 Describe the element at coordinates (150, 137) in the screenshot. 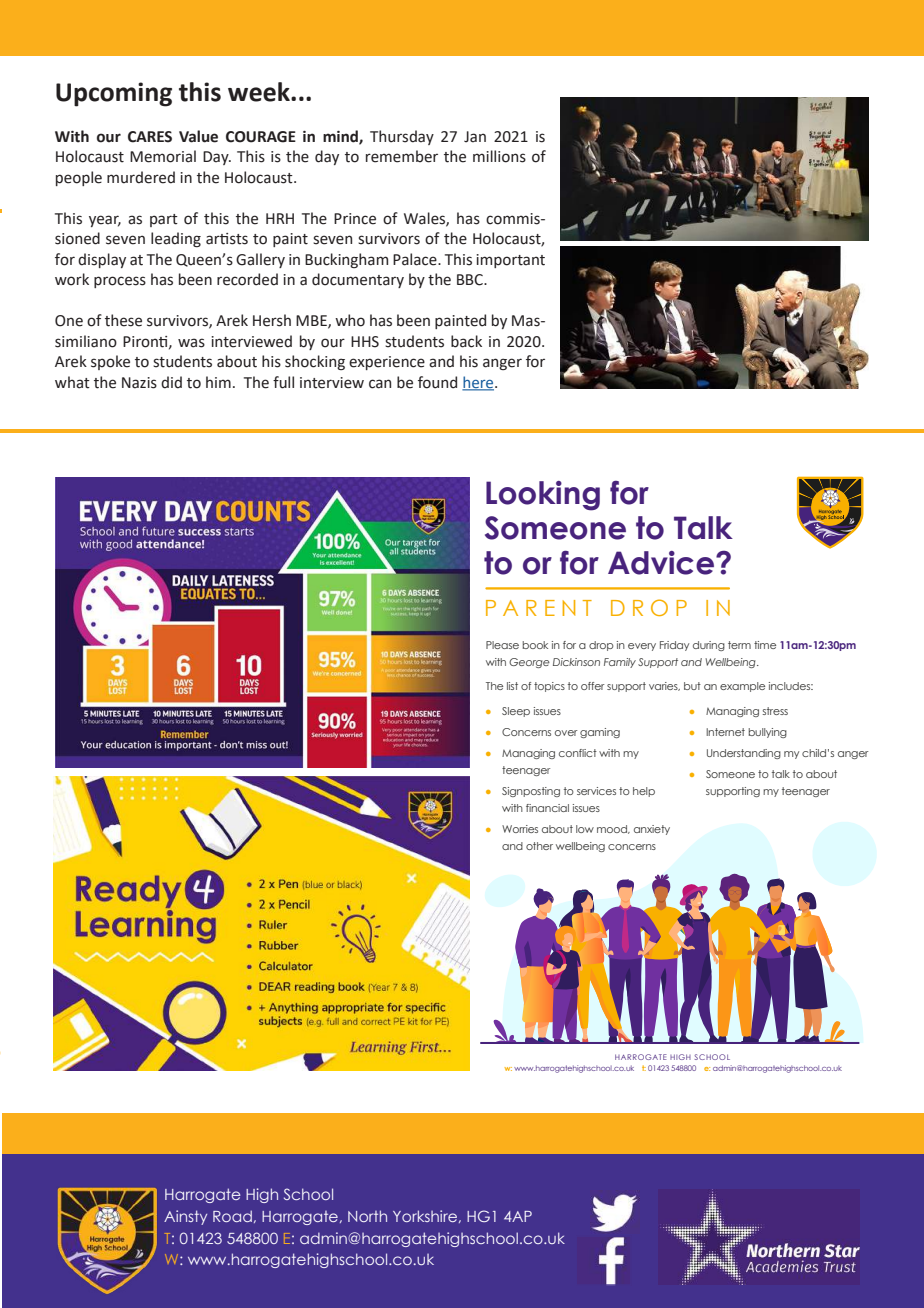

I see `CARES` at that location.
